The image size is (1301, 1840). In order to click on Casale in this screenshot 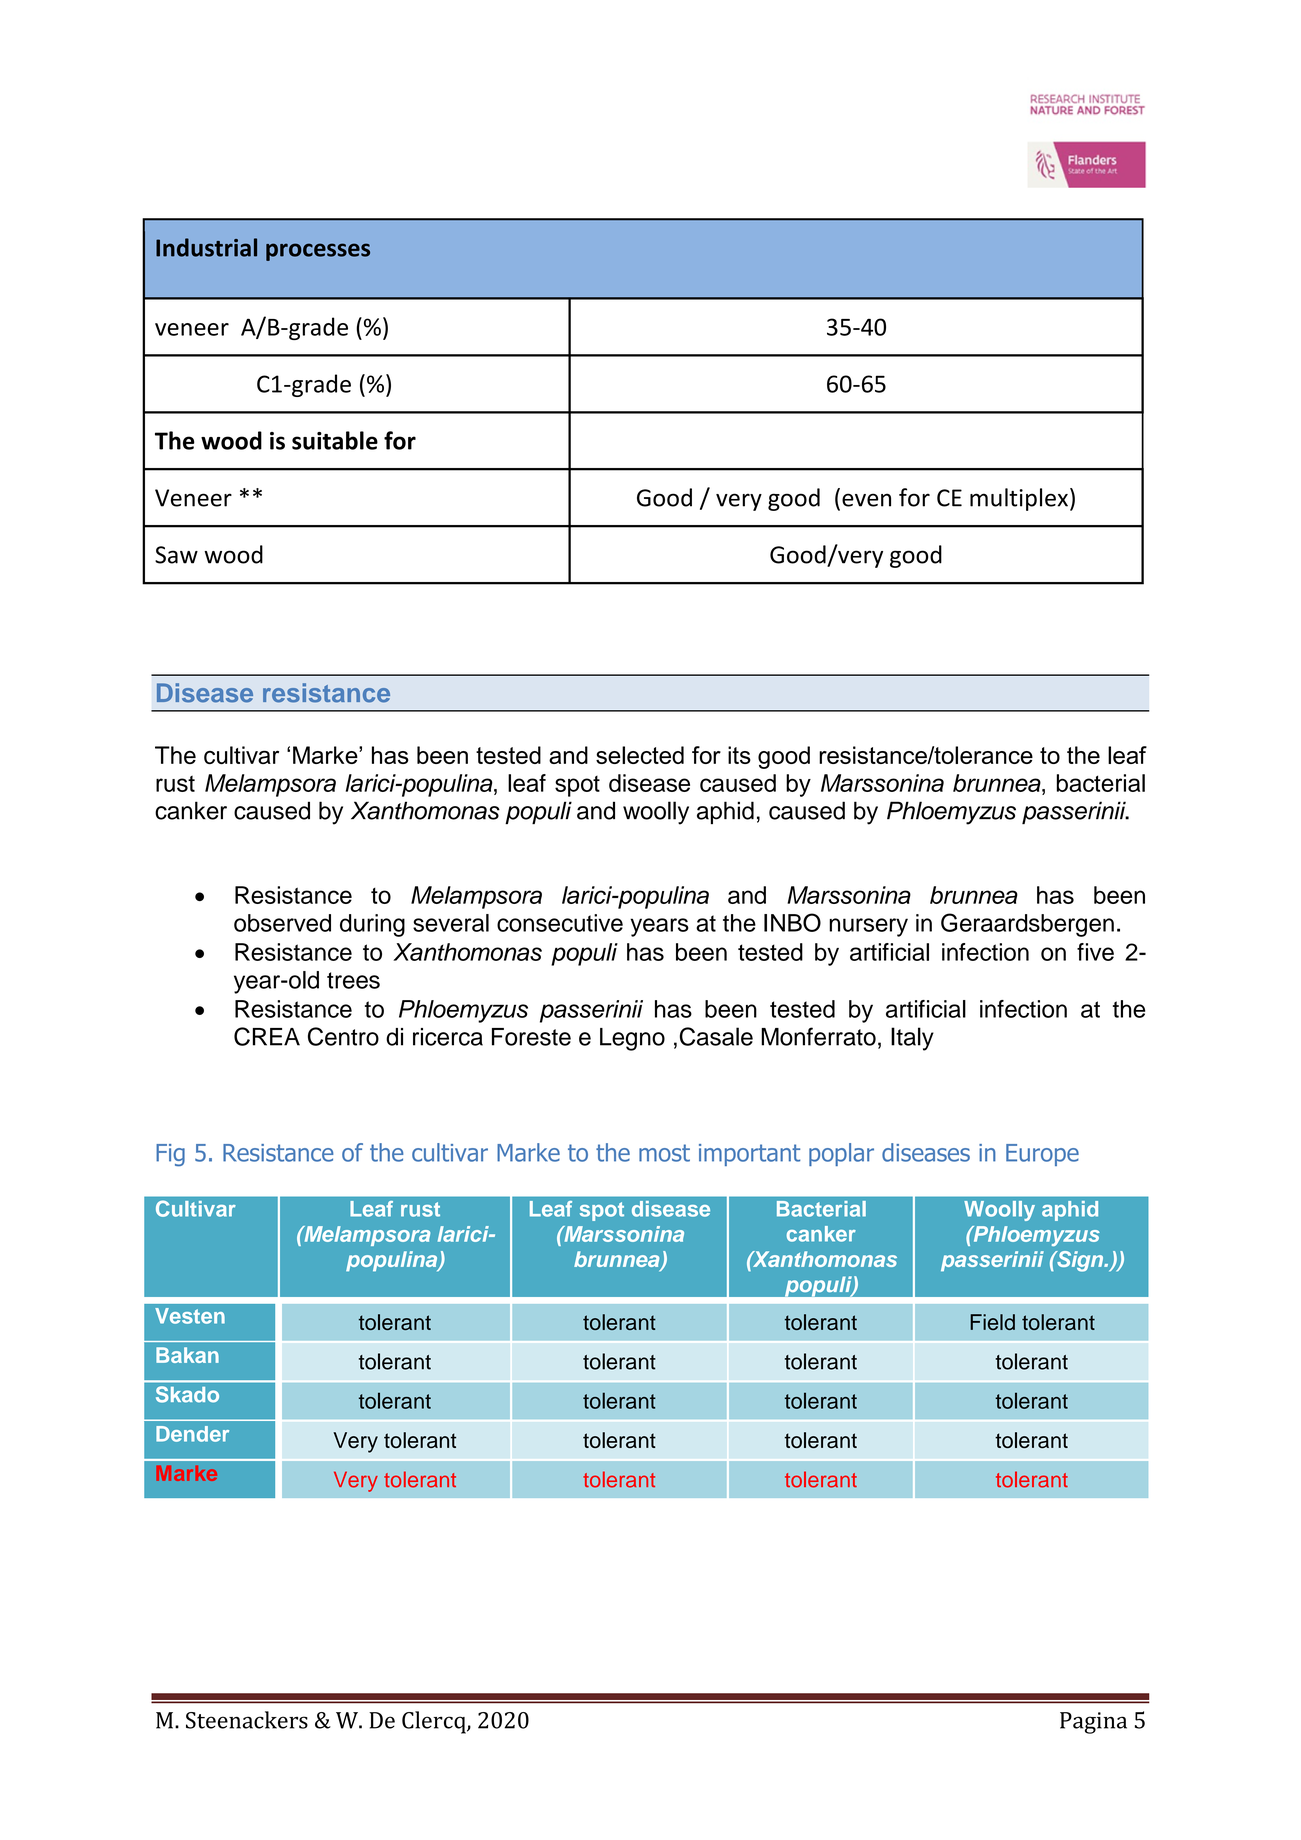, I will do `click(716, 1036)`.
